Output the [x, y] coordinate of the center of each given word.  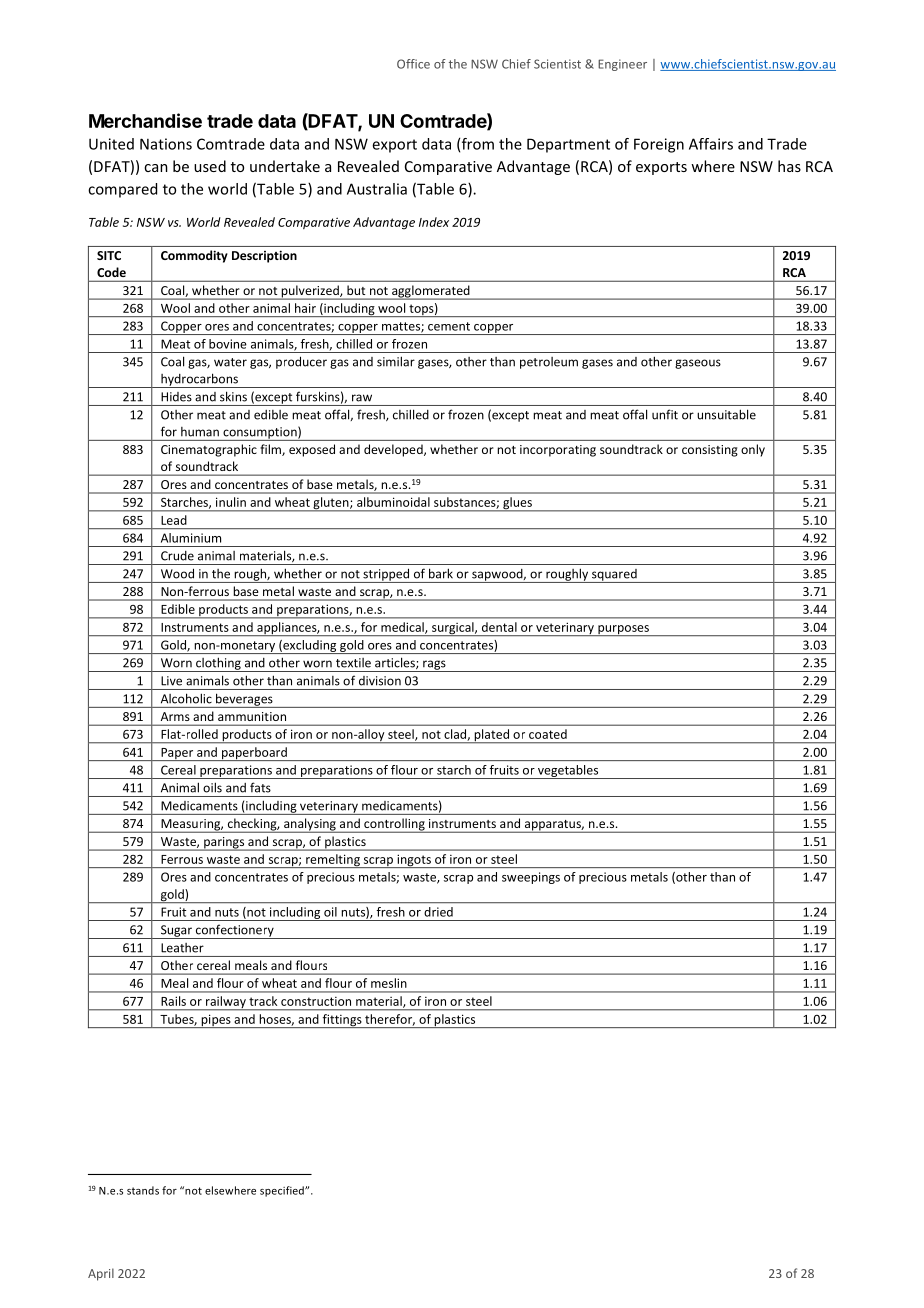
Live [171, 681]
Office [413, 64]
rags [434, 666]
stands [143, 1190]
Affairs [711, 144]
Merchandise [145, 120]
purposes [623, 630]
